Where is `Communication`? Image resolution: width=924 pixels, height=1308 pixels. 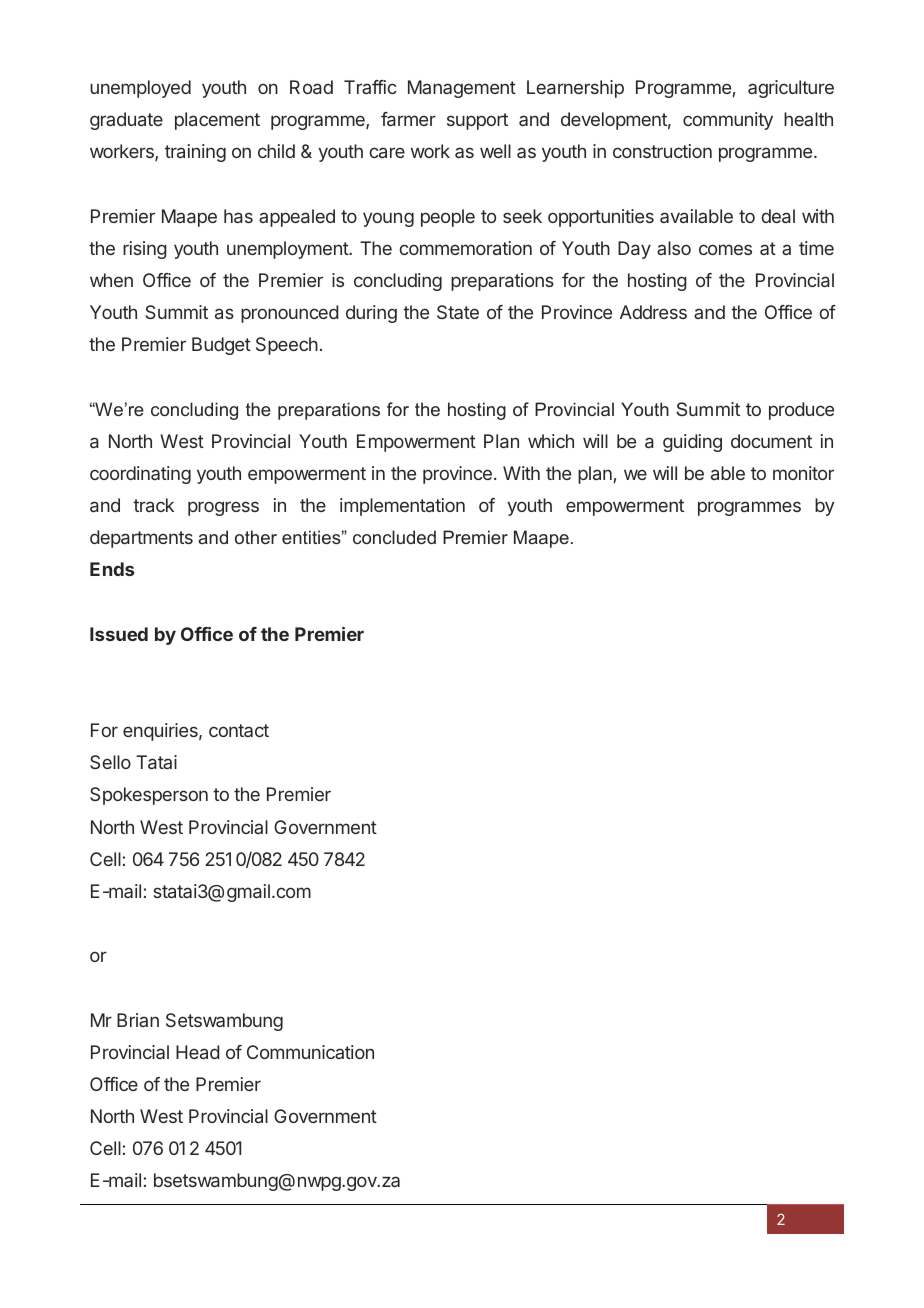 Communication is located at coordinates (310, 1052).
